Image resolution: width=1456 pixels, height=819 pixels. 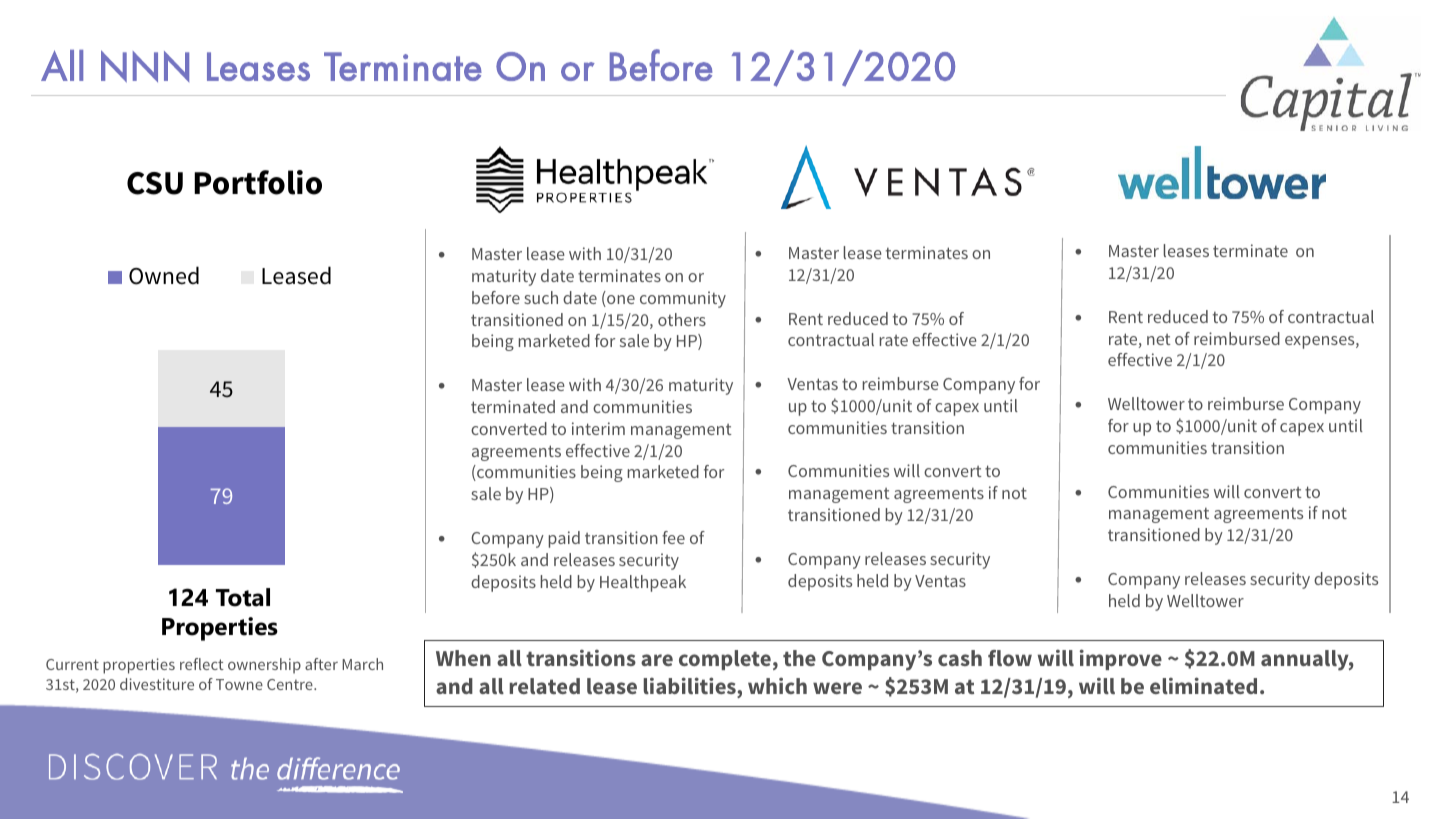 What do you see at coordinates (657, 660) in the document?
I see `are` at bounding box center [657, 660].
